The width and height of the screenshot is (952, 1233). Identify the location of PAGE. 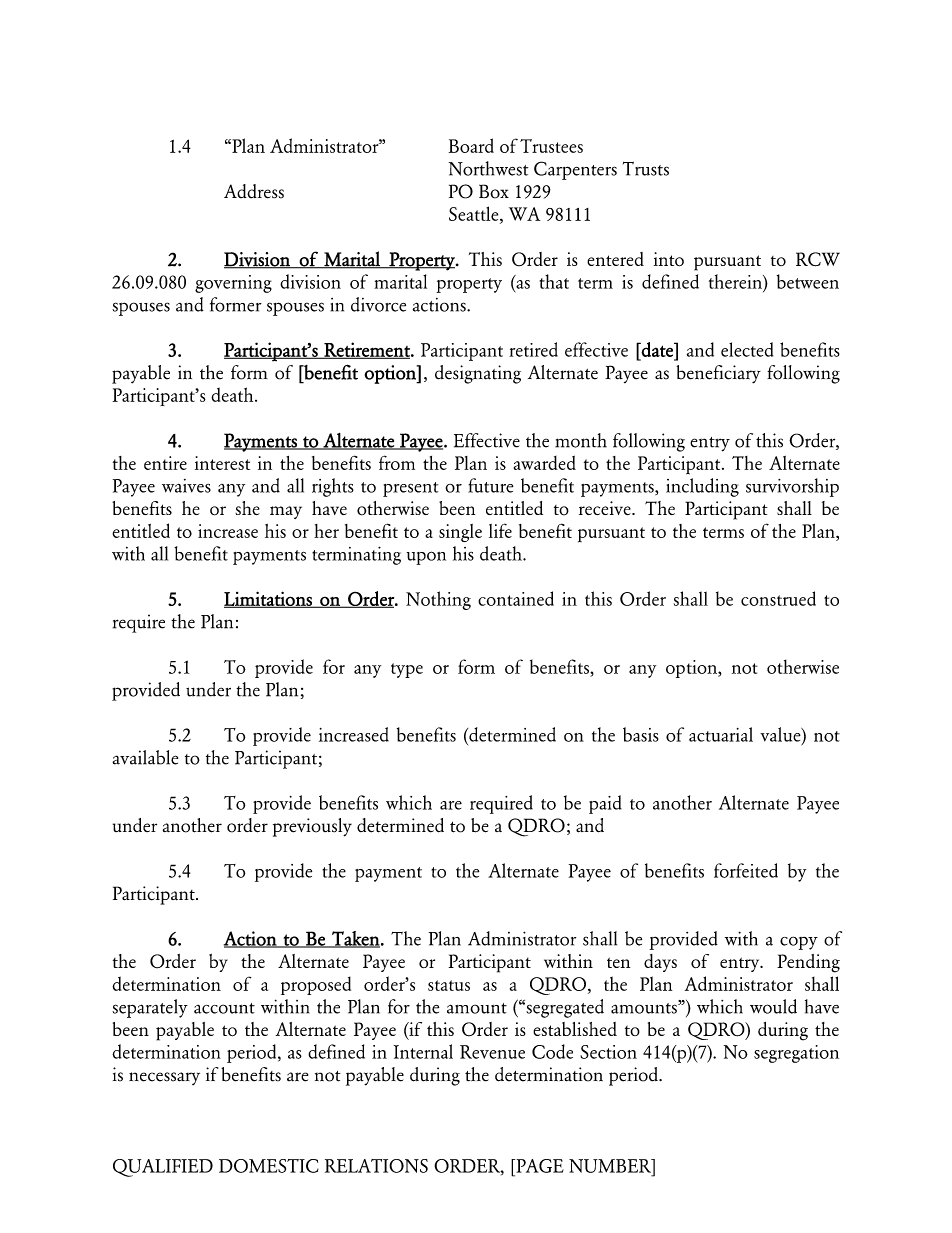
(539, 1166).
